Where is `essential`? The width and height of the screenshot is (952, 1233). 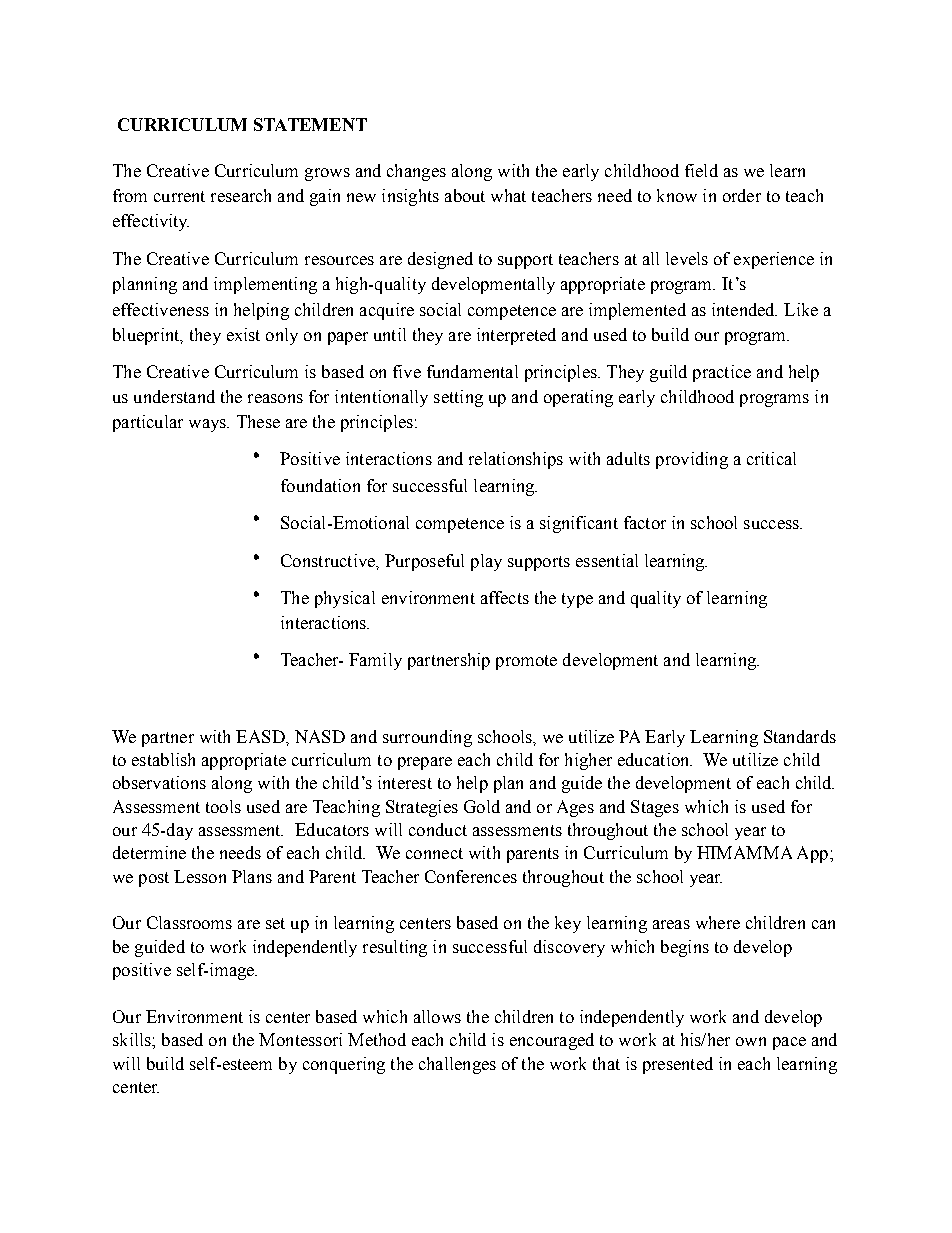
essential is located at coordinates (607, 560).
